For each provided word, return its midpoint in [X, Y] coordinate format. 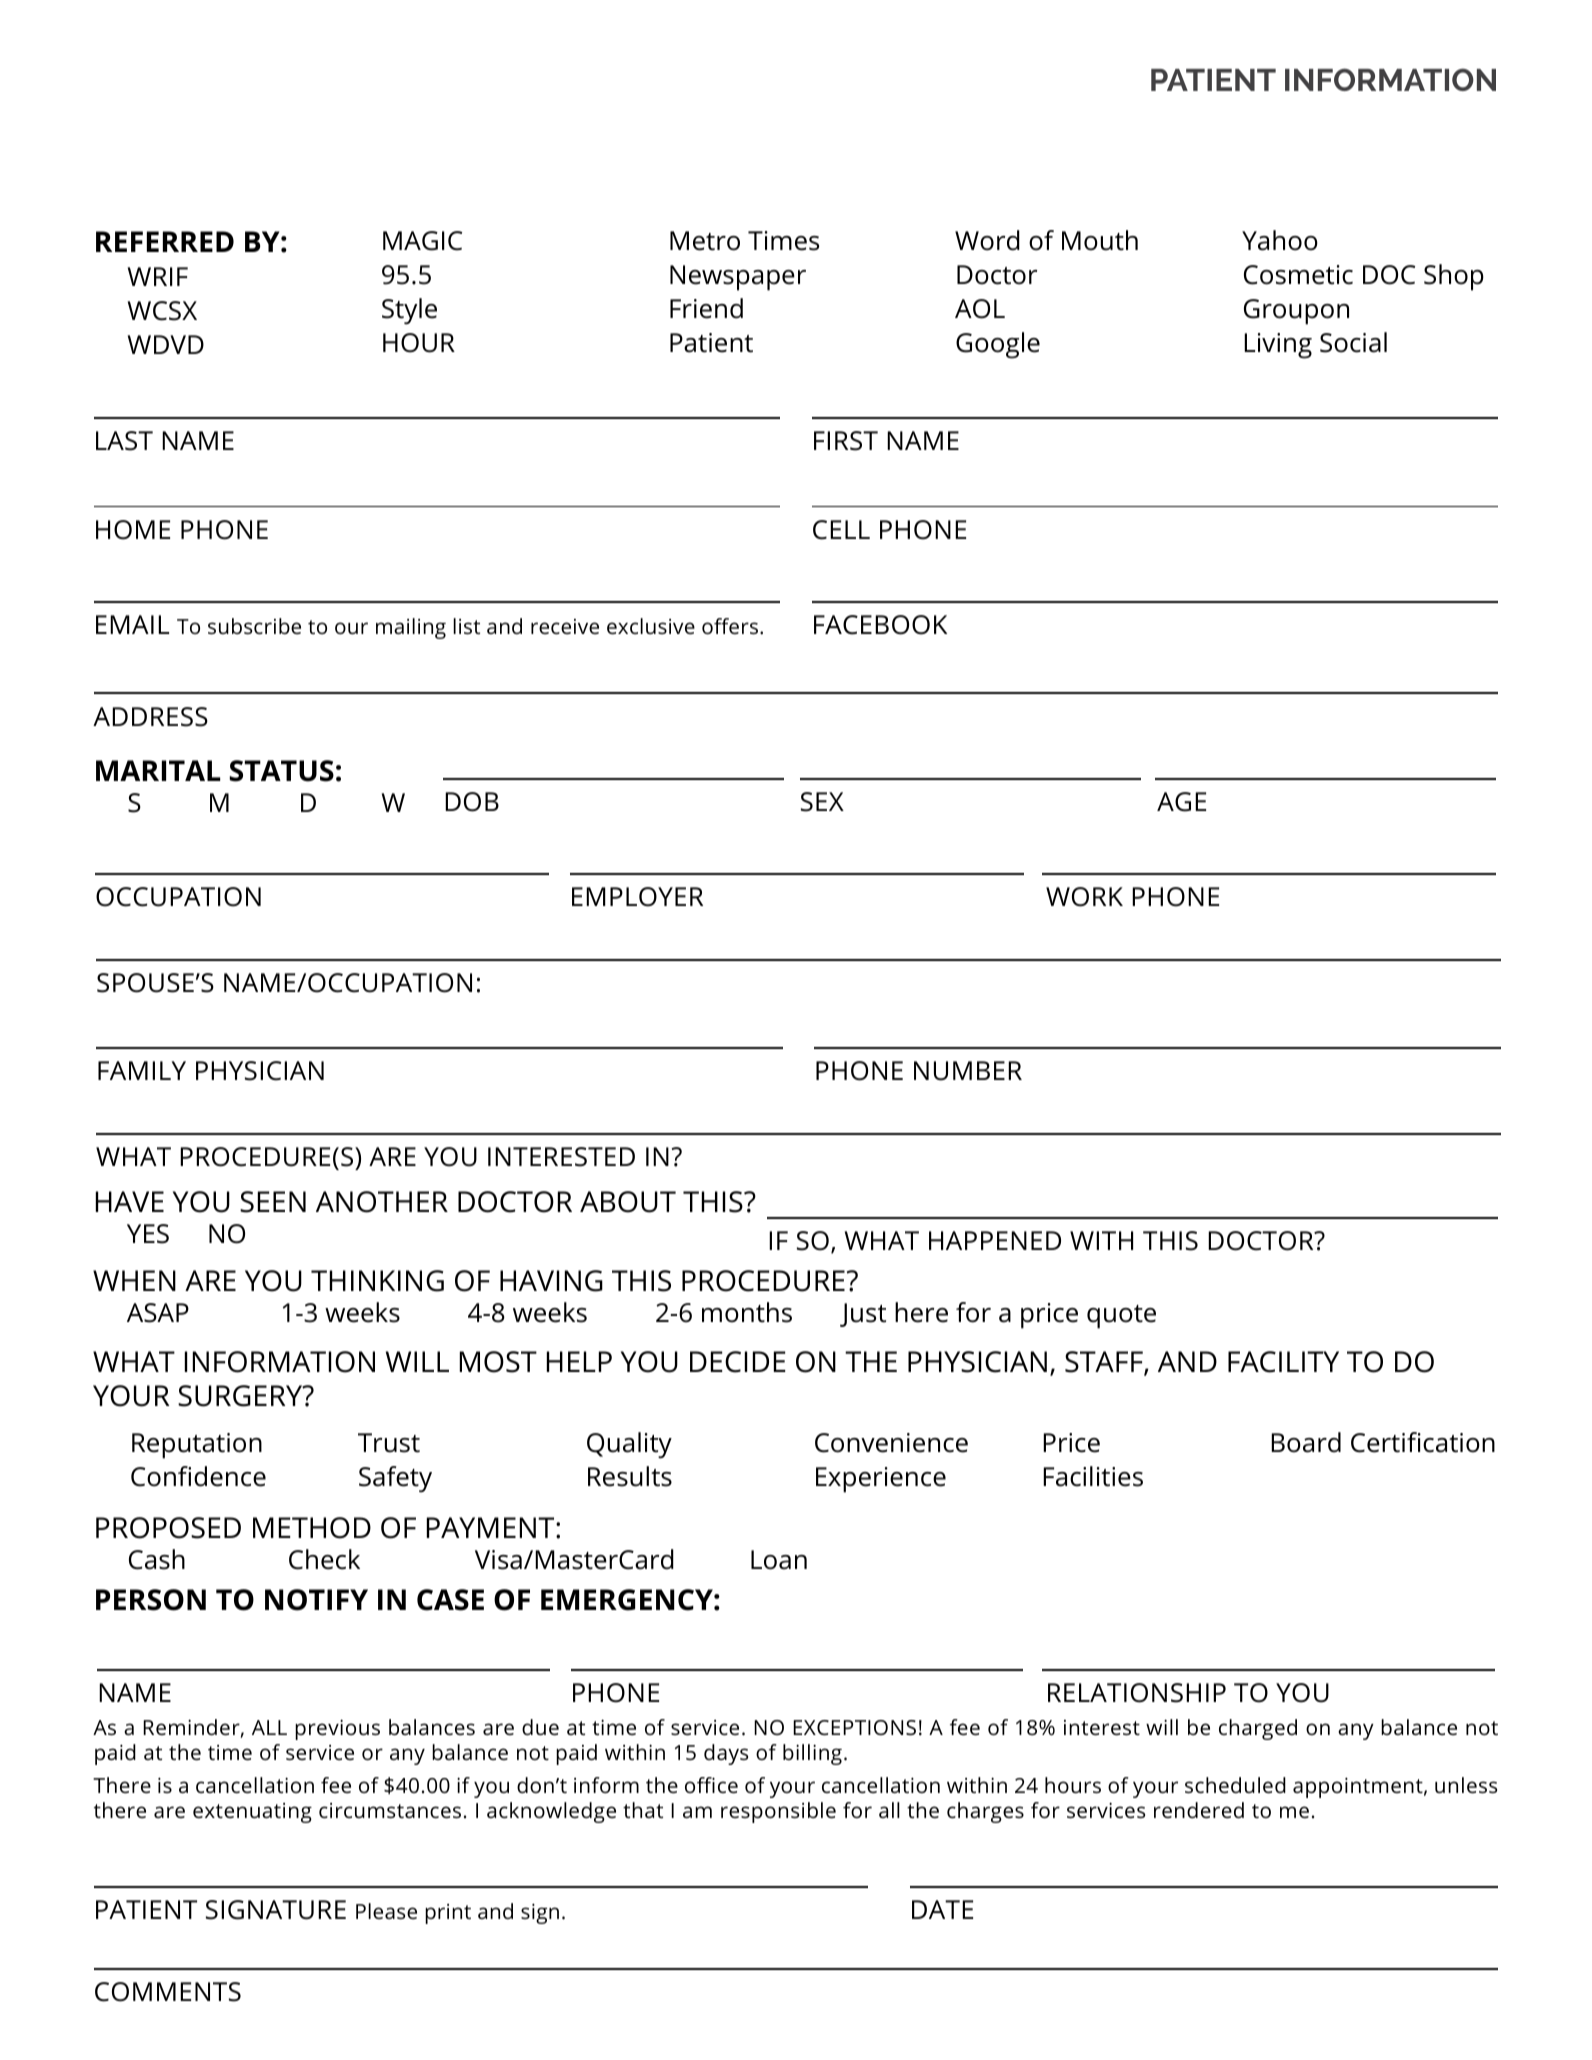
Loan [779, 1560]
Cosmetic [1298, 275]
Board [1306, 1442]
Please [386, 1911]
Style [409, 311]
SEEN [273, 1202]
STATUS [282, 771]
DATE [942, 1909]
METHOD [312, 1528]
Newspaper [738, 278]
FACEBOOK [880, 625]
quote [1121, 1317]
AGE [1181, 802]
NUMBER [968, 1071]
